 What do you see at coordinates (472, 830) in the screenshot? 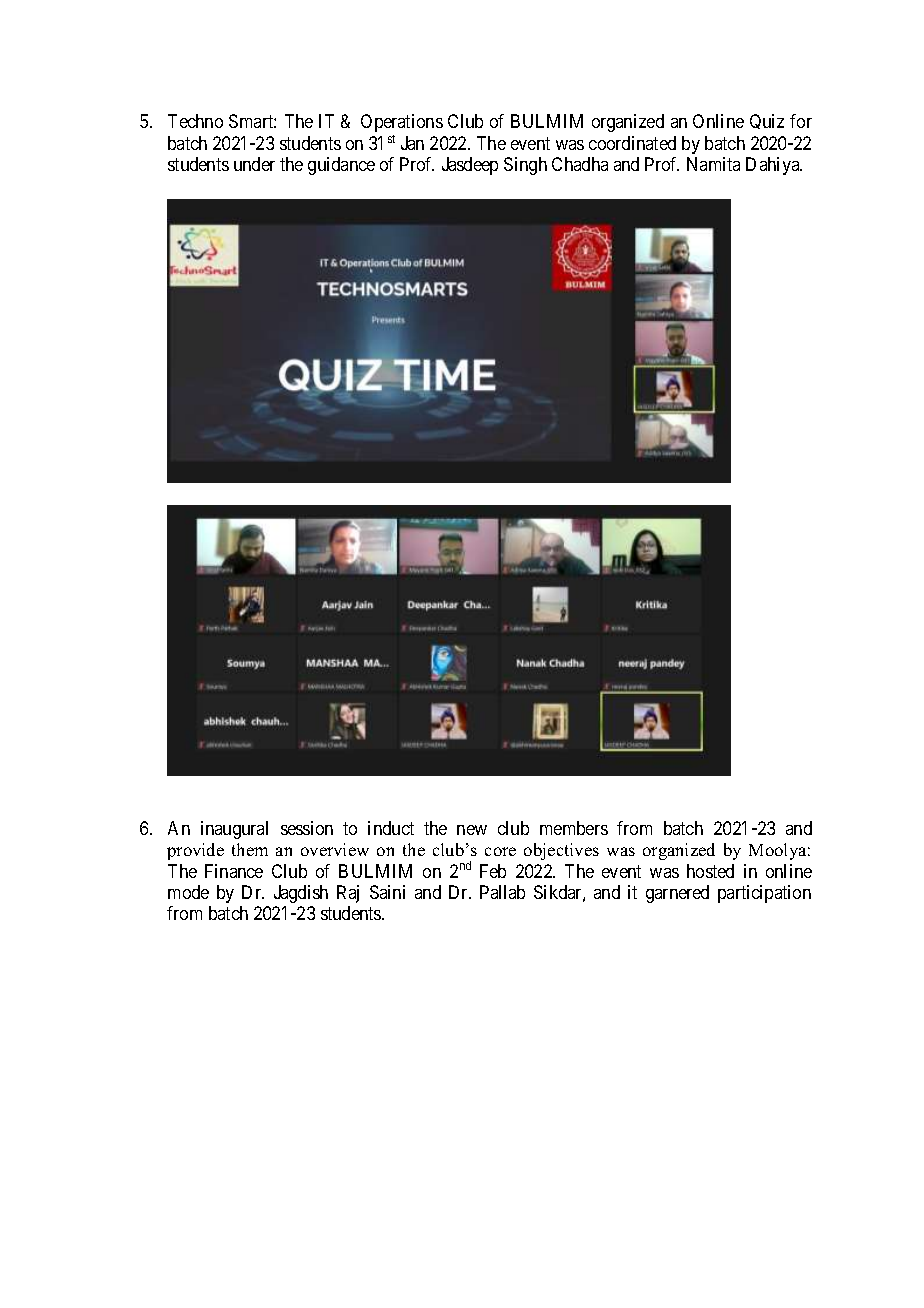
I see `new` at bounding box center [472, 830].
